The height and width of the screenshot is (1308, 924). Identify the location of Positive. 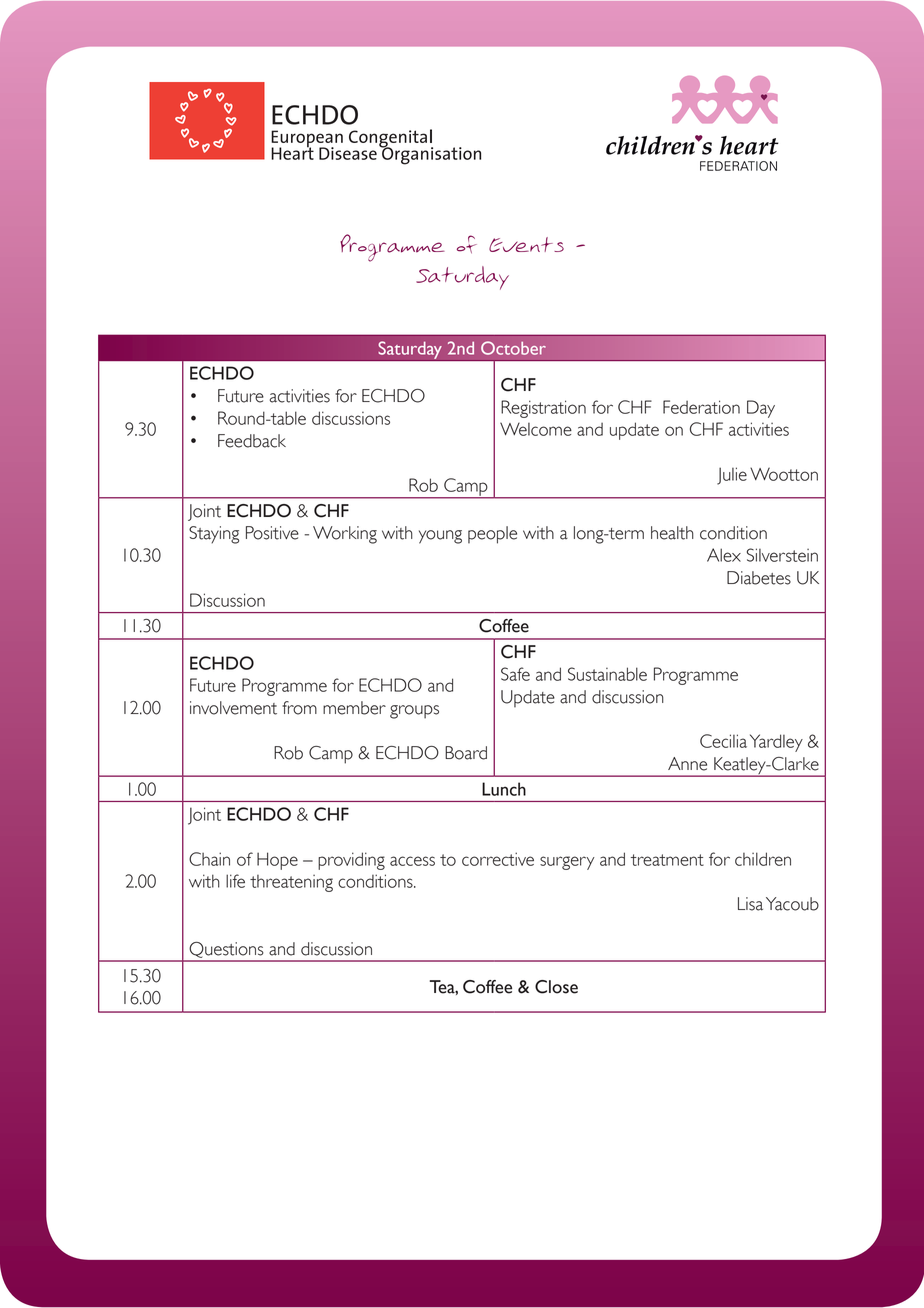
(272, 533).
